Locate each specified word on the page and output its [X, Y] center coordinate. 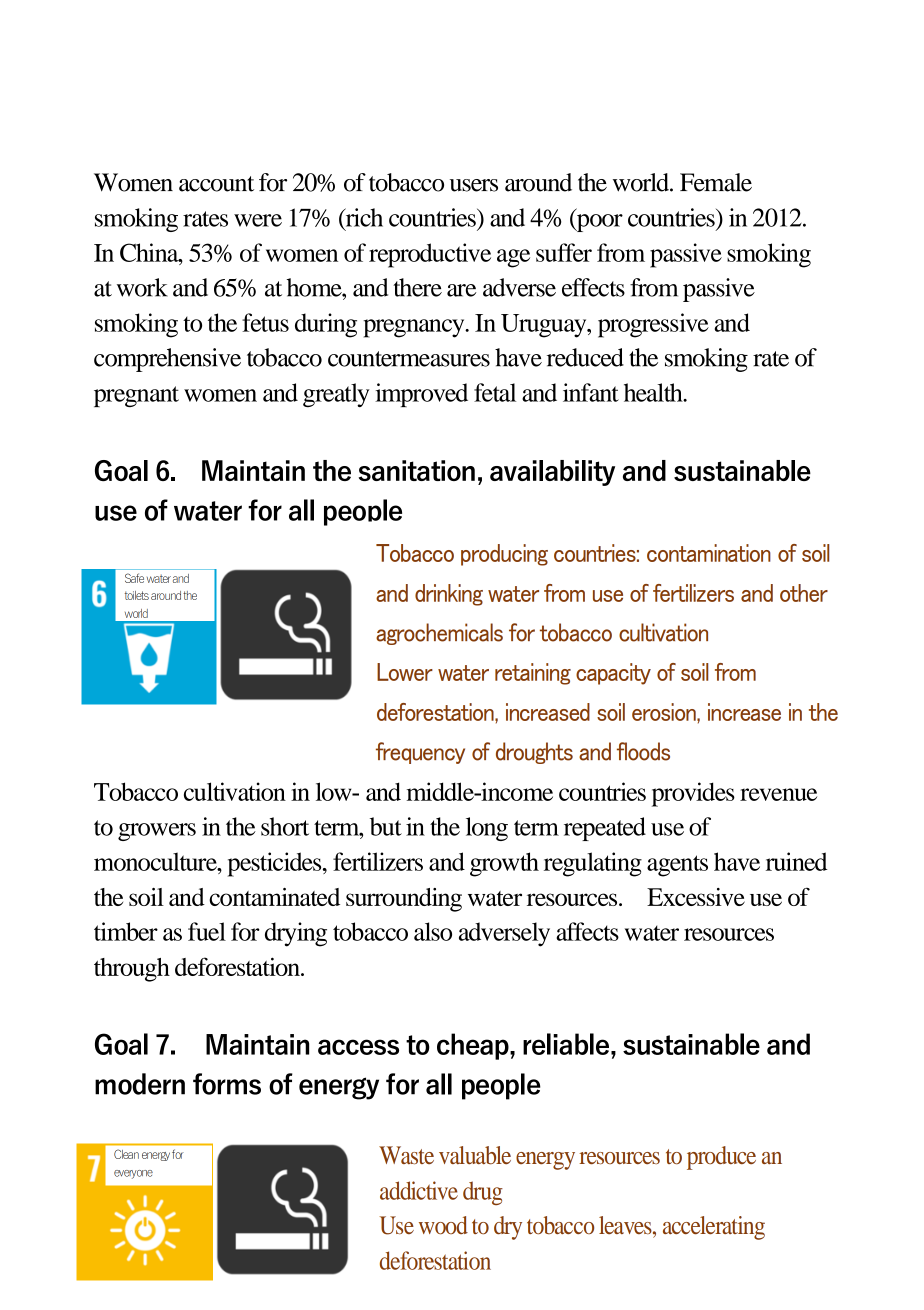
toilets [137, 595]
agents [677, 866]
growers [157, 832]
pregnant [136, 396]
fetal [495, 392]
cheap [474, 1046]
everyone [133, 1174]
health [654, 392]
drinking [449, 595]
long [487, 829]
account [216, 184]
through [132, 970]
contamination [709, 553]
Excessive [696, 897]
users [474, 185]
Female [716, 182]
